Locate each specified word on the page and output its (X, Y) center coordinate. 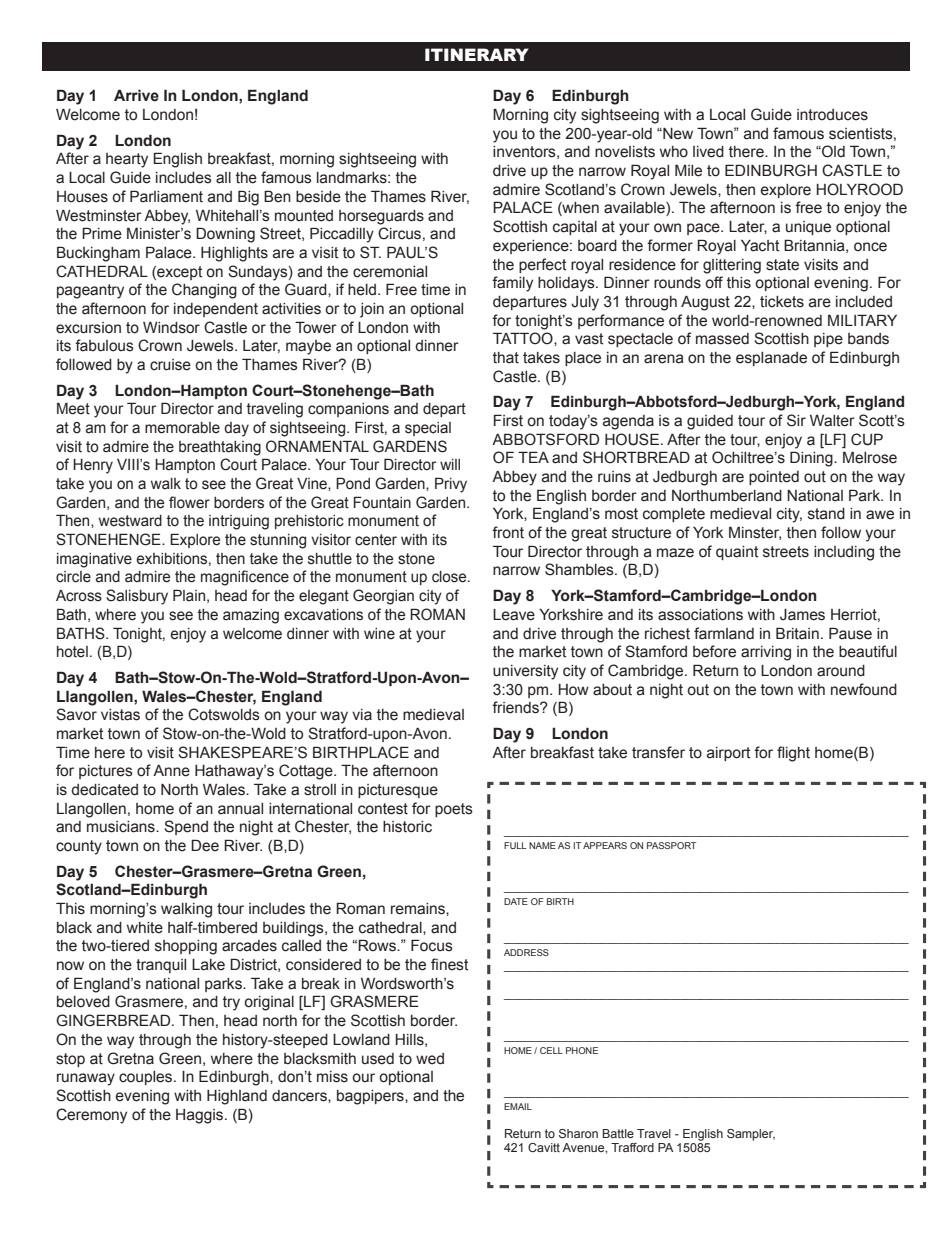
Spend (186, 827)
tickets (782, 302)
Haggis (201, 1116)
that (506, 358)
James (802, 615)
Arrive (136, 95)
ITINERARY (477, 54)
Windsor (171, 328)
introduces (832, 115)
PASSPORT (671, 845)
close (450, 577)
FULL (515, 845)
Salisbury (137, 597)
